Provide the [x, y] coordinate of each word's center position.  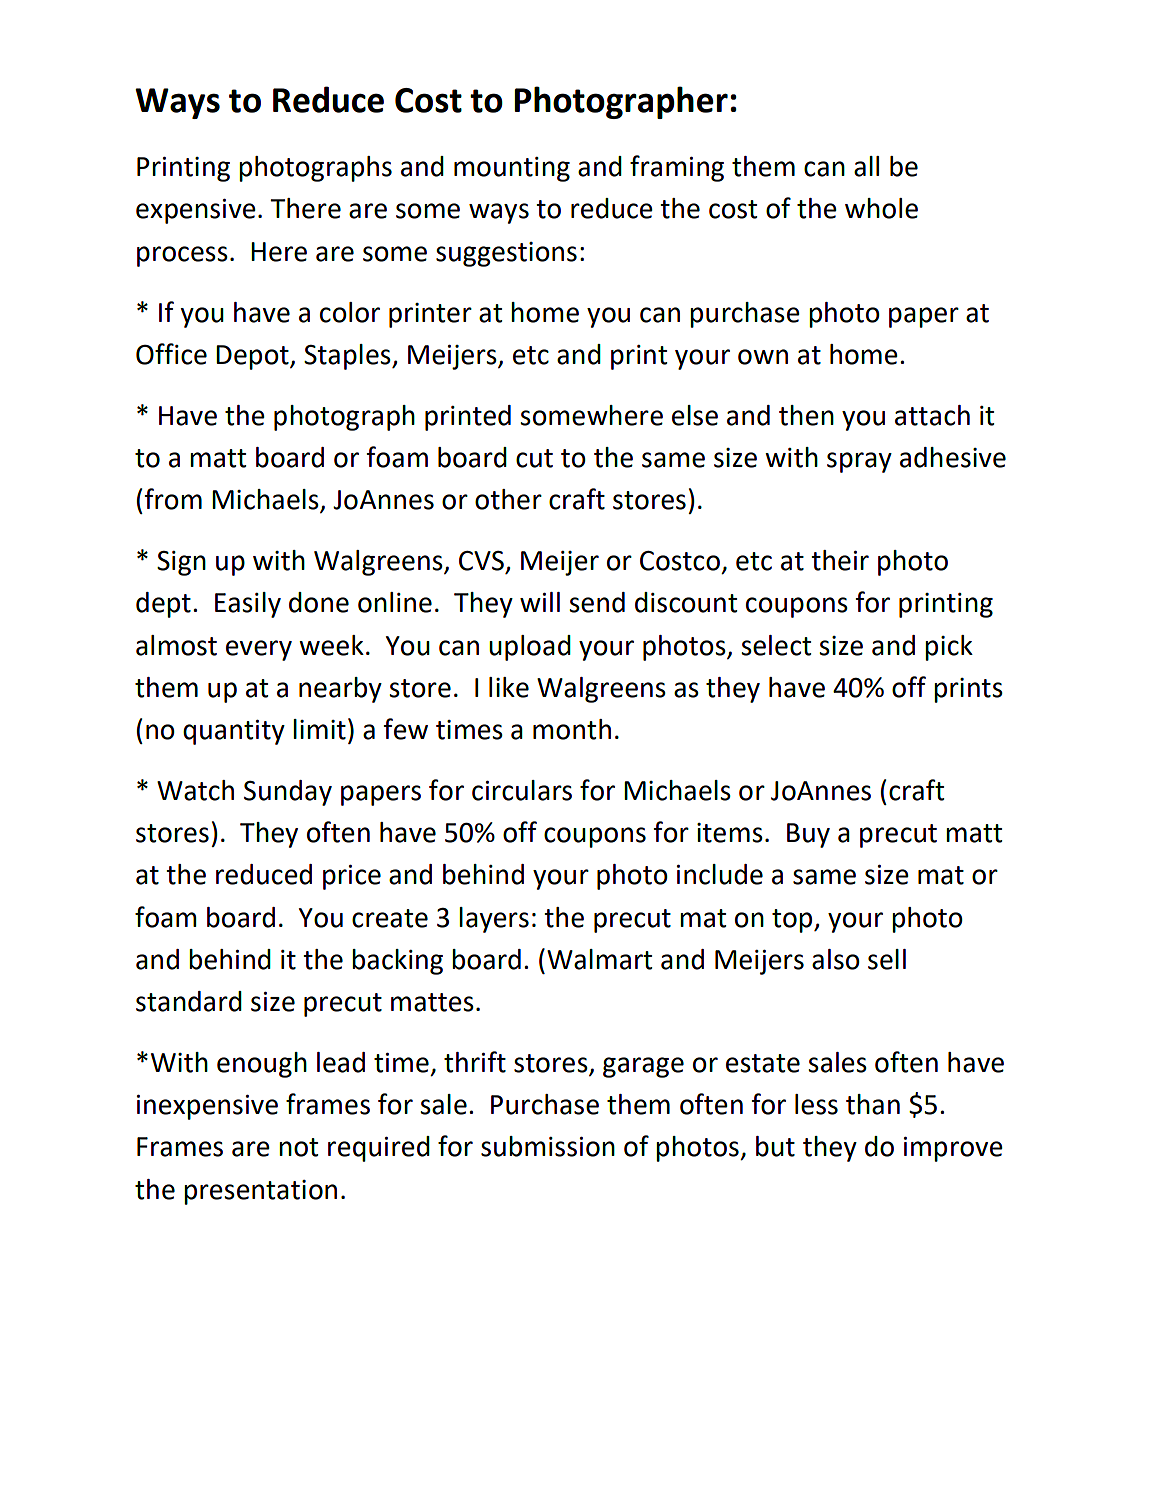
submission [548, 1146]
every [259, 650]
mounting [512, 169]
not [298, 1147]
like [509, 687]
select [776, 645]
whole [881, 208]
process [182, 256]
